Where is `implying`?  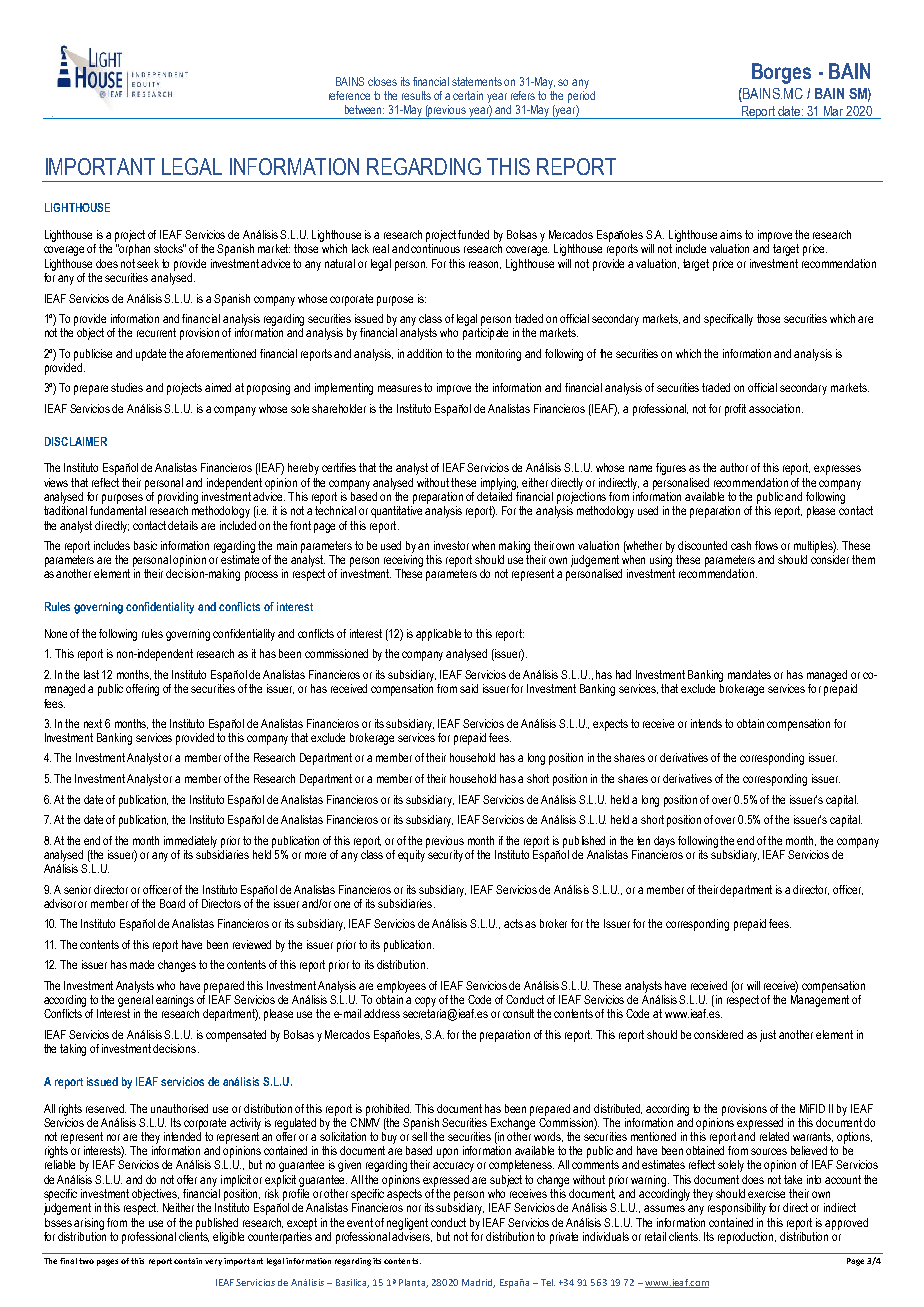
implying is located at coordinates (499, 484).
